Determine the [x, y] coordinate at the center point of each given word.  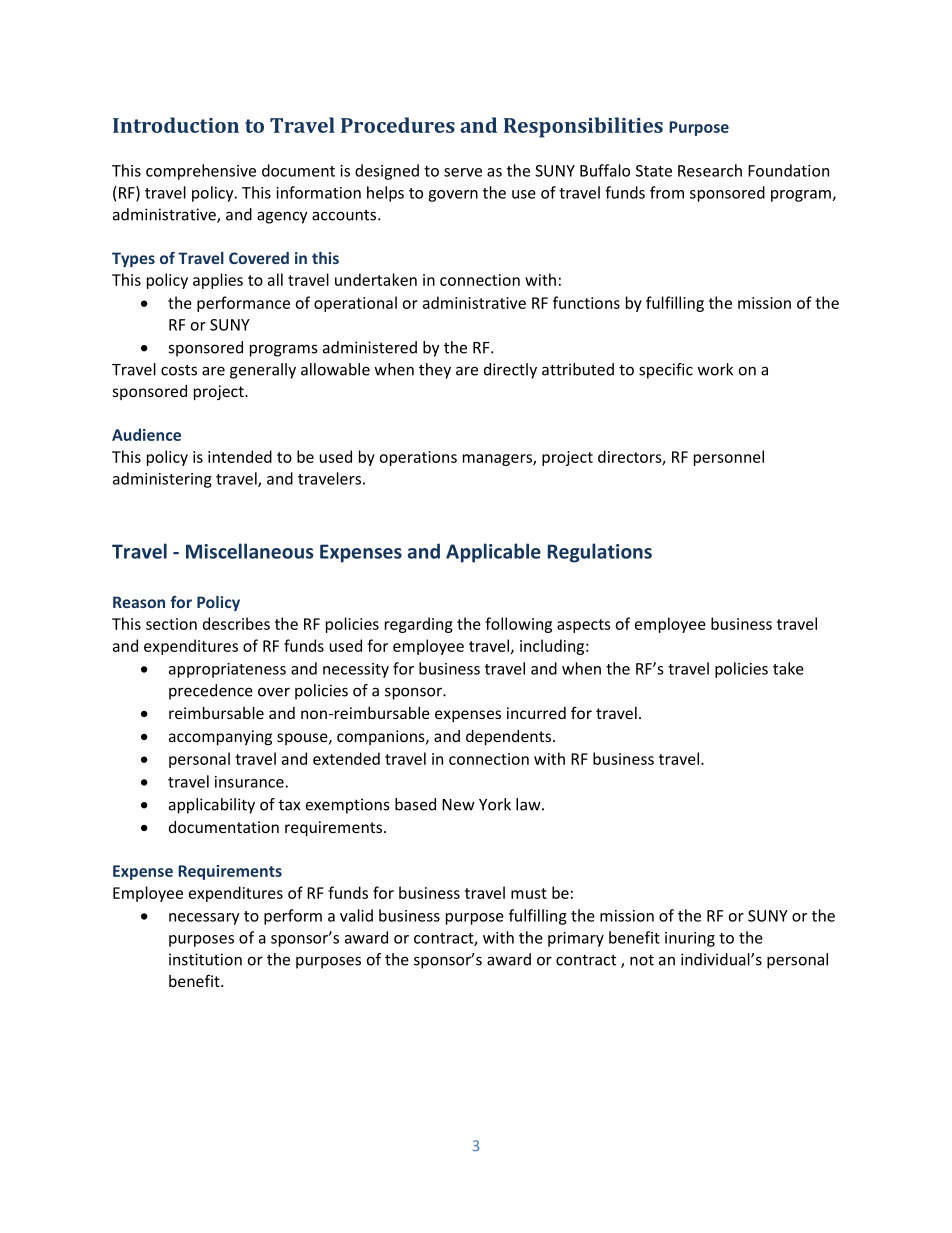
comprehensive [201, 172]
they [435, 371]
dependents [508, 737]
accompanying [220, 737]
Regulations [599, 553]
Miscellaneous [250, 551]
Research [710, 170]
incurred [536, 713]
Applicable [493, 553]
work [715, 369]
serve [463, 172]
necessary [204, 919]
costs [179, 370]
